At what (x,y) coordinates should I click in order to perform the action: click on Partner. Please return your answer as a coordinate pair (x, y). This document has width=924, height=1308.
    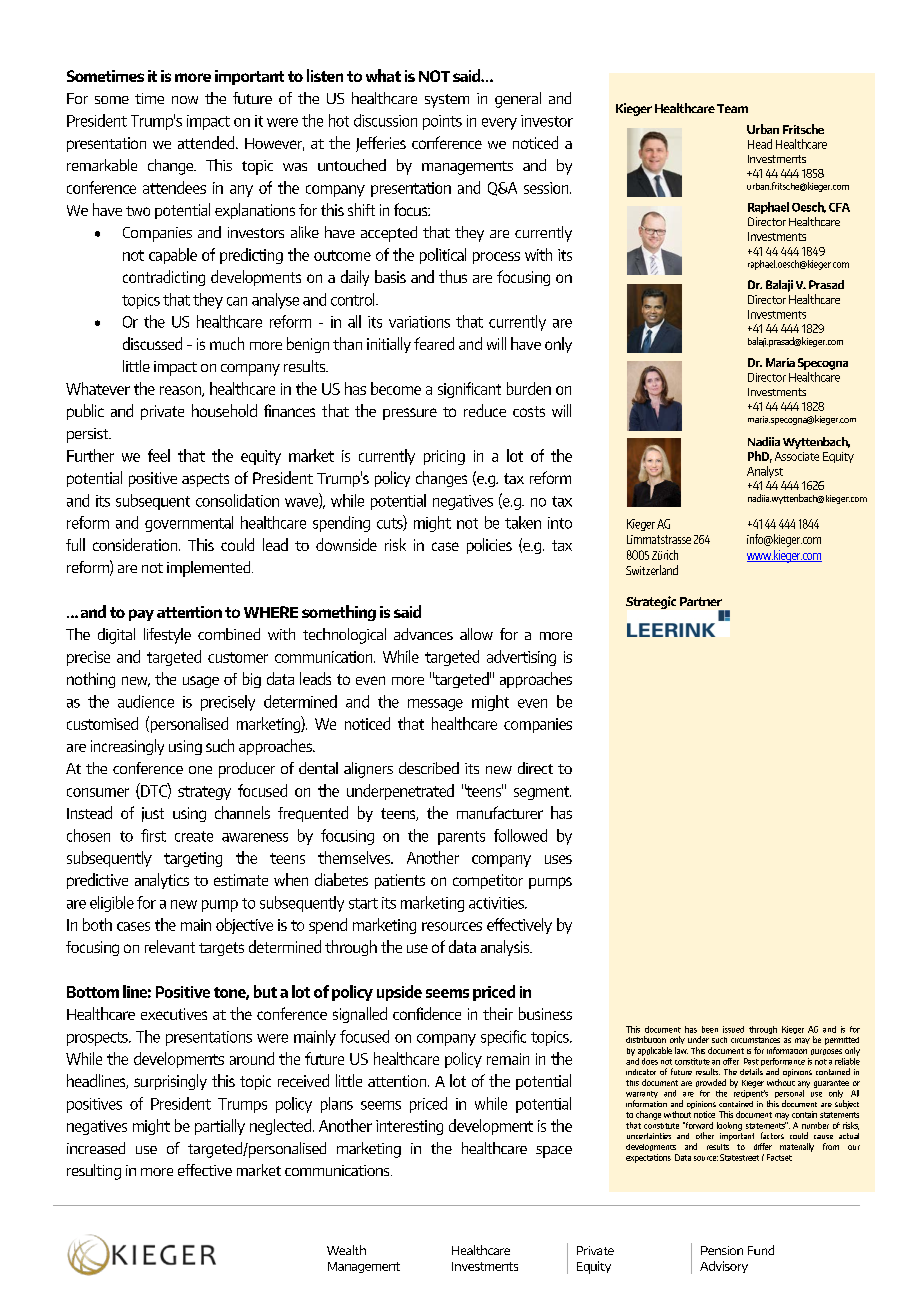
    Looking at the image, I should click on (701, 601).
